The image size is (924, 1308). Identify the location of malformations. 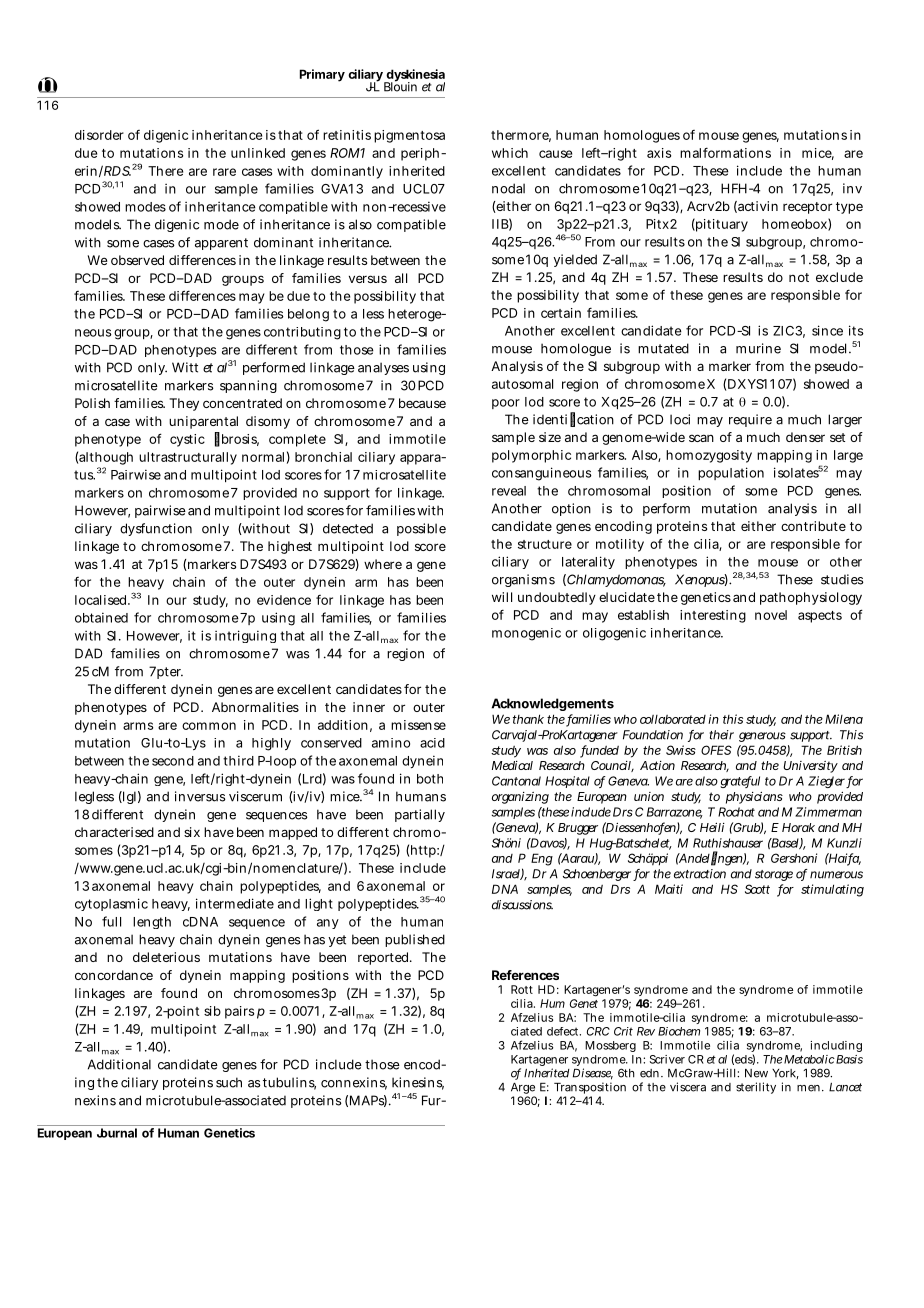
(725, 152).
